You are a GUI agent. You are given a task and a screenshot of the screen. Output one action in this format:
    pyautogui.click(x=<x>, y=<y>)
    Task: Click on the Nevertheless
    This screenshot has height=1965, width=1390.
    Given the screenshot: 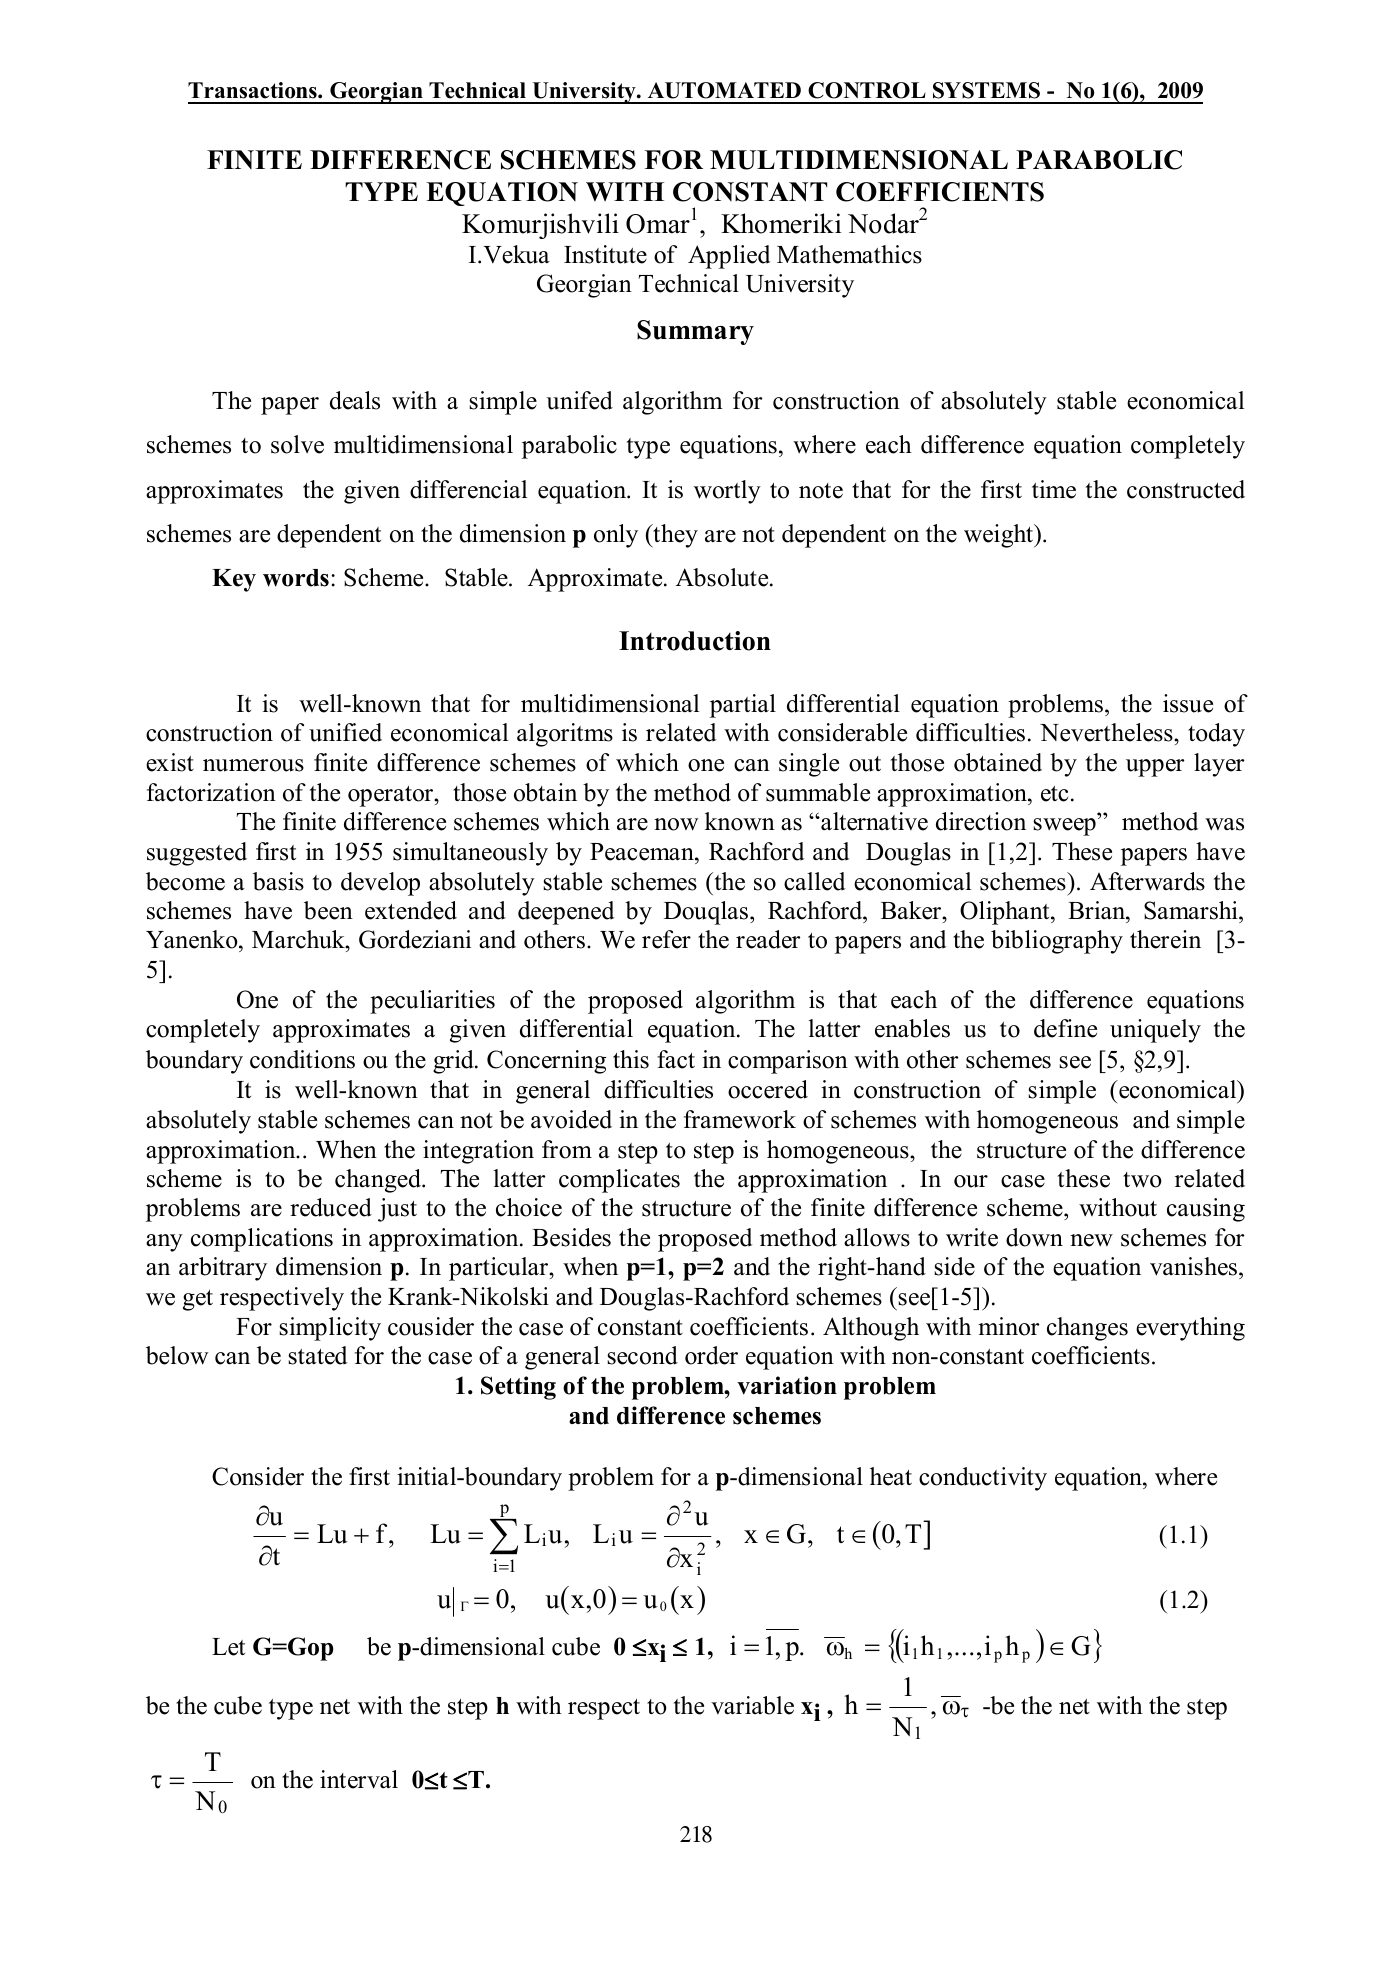 What is the action you would take?
    pyautogui.click(x=1107, y=732)
